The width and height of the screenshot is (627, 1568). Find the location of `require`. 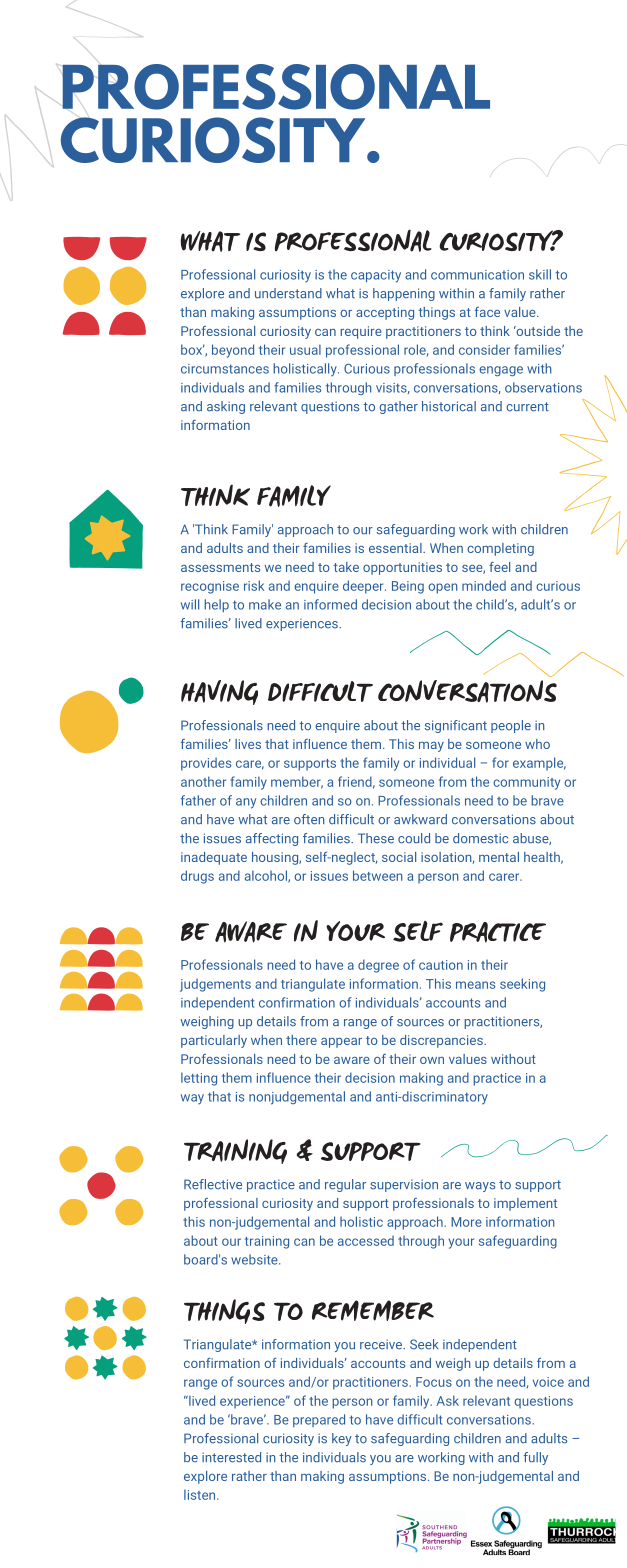

require is located at coordinates (361, 332).
